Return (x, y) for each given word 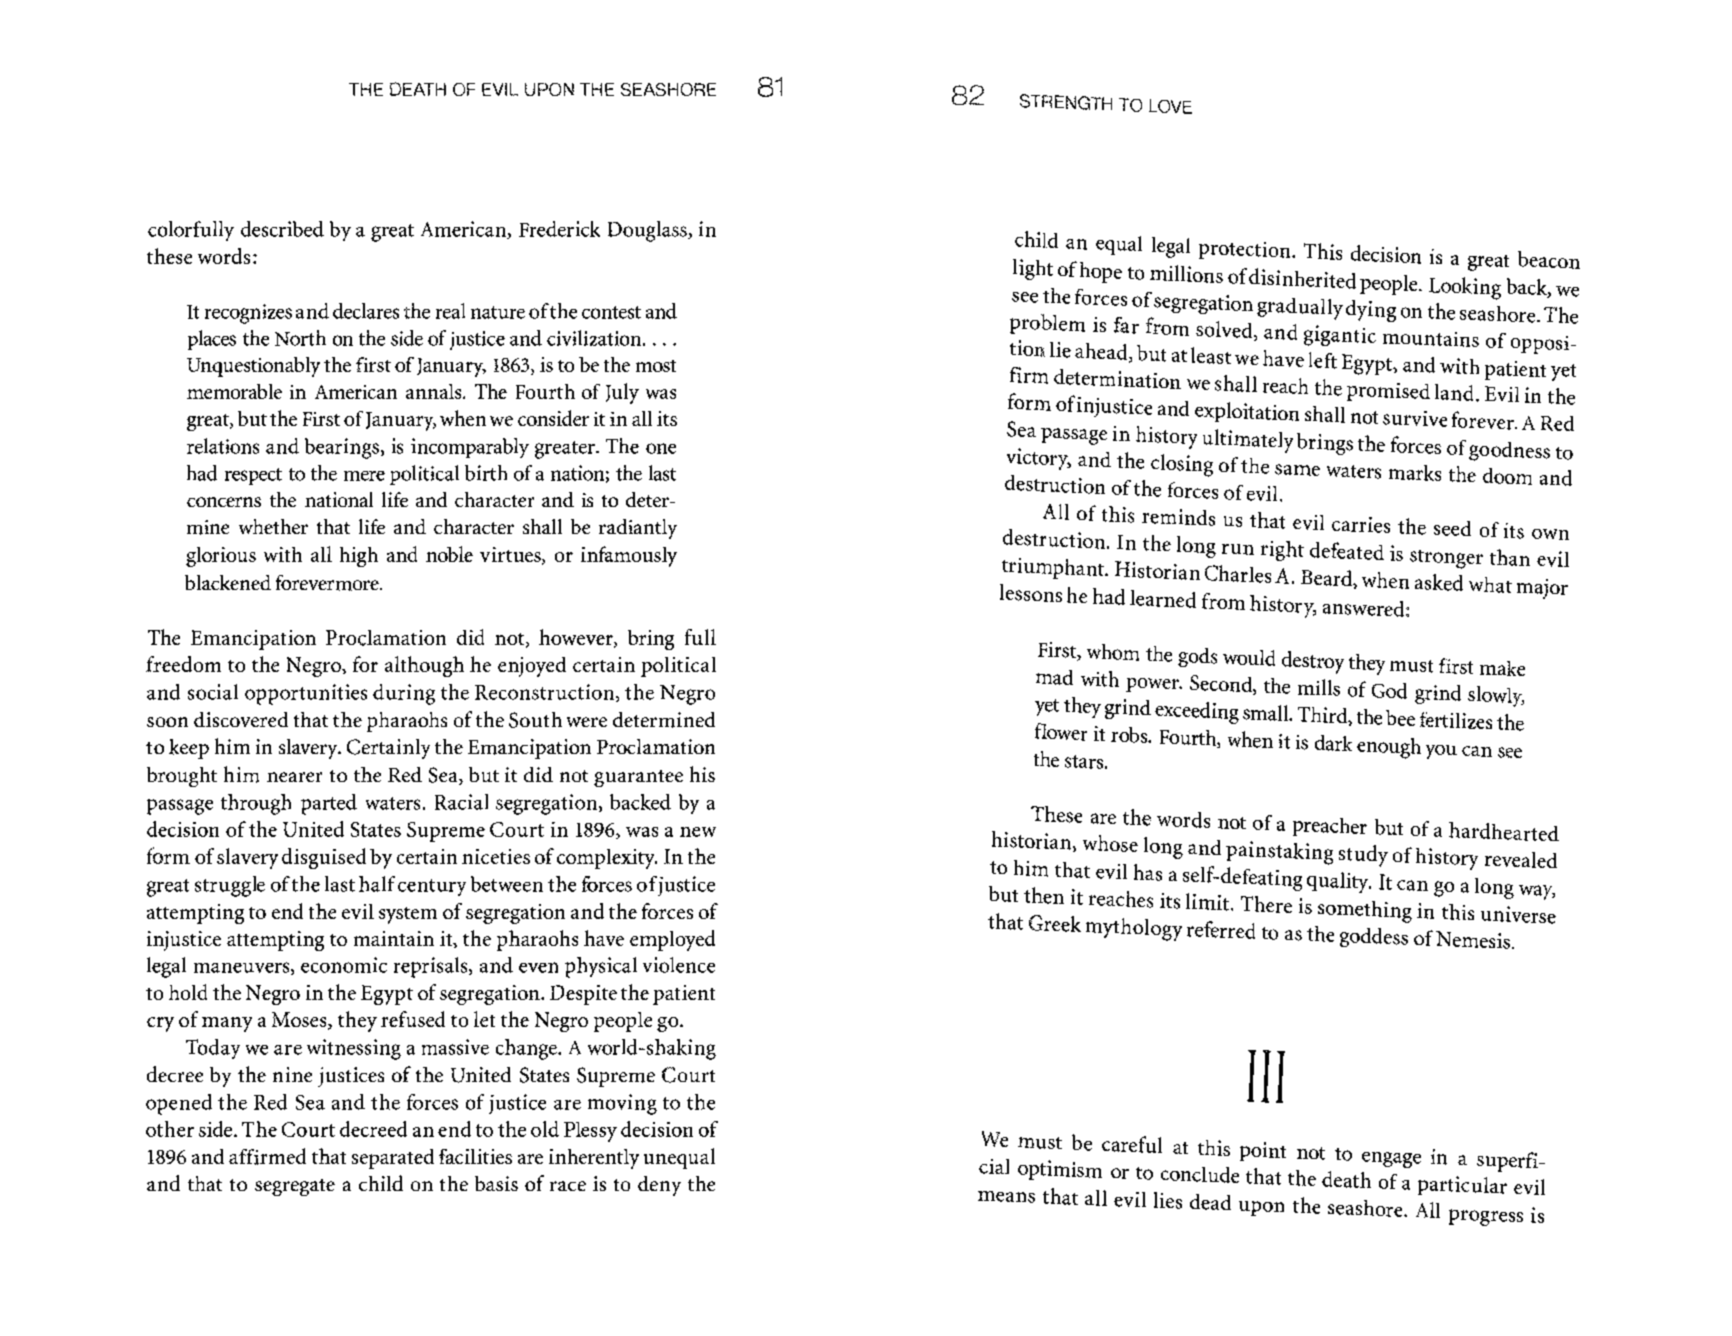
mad (1054, 677)
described (282, 229)
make (1502, 668)
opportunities (306, 694)
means (1006, 1197)
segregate (295, 1187)
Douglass (648, 231)
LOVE (1170, 106)
